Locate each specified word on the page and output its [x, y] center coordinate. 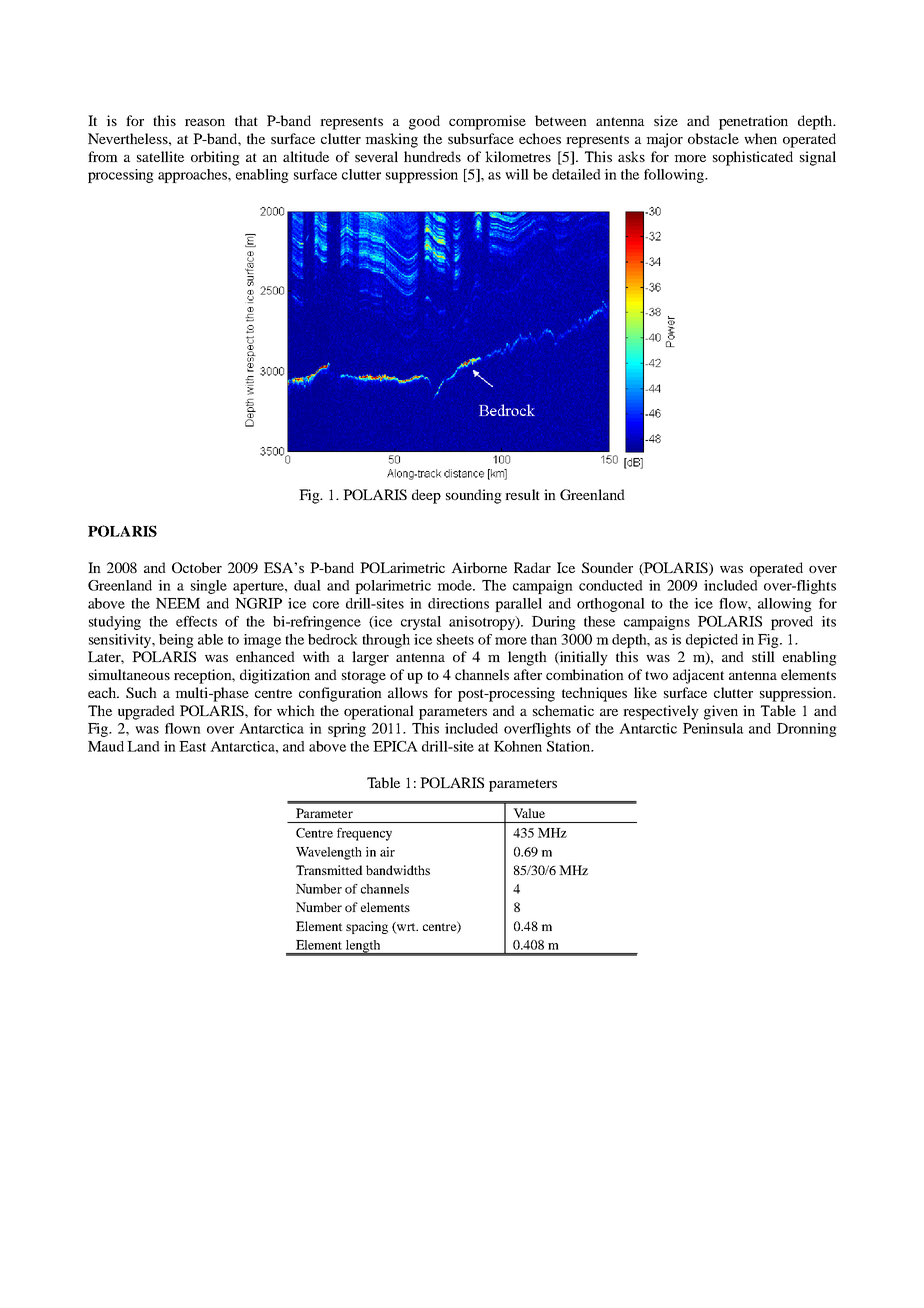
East [192, 746]
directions [458, 603]
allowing [785, 605]
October [197, 567]
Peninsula [713, 728]
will [517, 174]
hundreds [432, 156]
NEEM [178, 603]
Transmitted [329, 870]
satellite [160, 156]
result [522, 494]
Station [570, 746]
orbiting [215, 158]
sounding [474, 496]
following [675, 176]
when [760, 138]
